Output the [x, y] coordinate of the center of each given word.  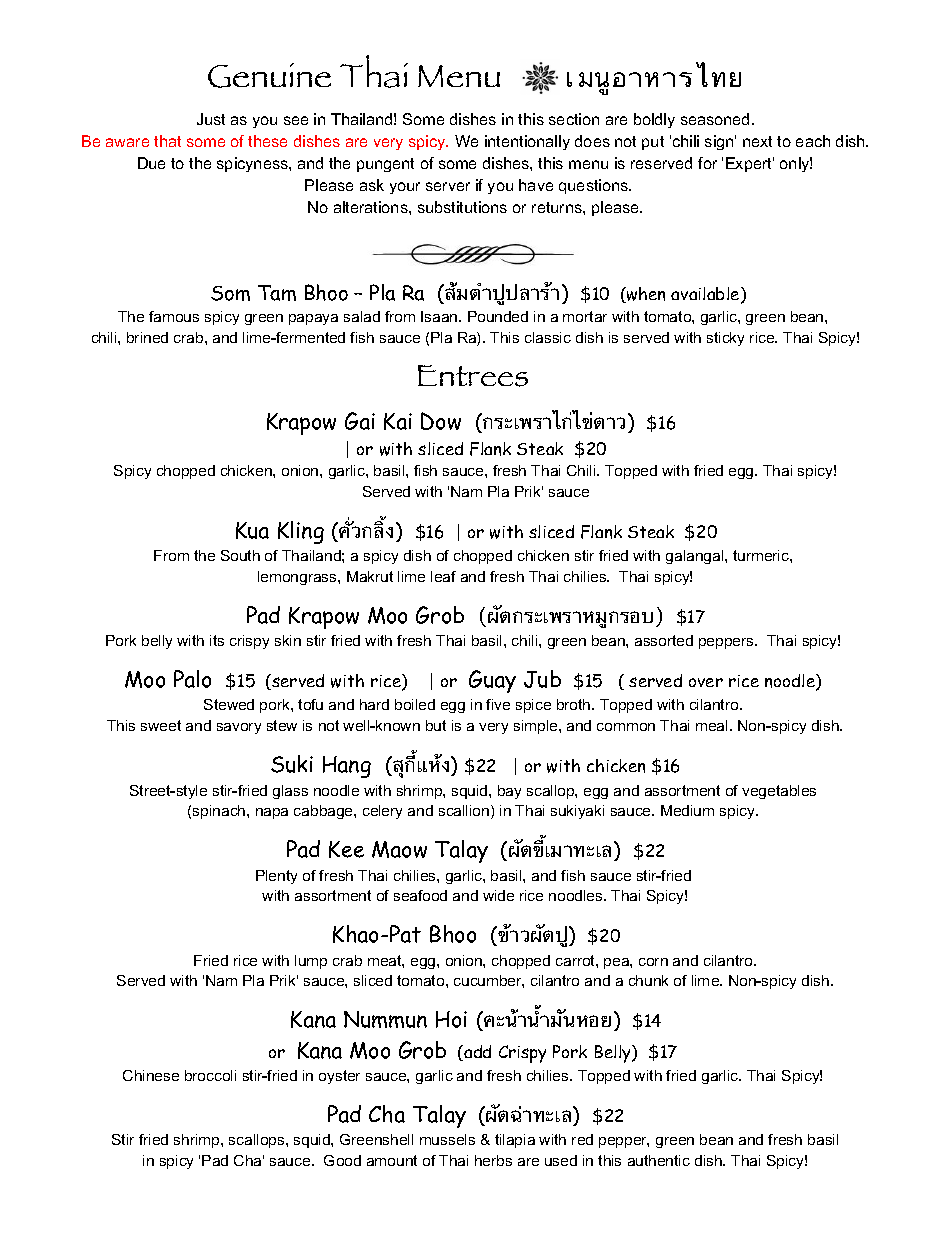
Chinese [151, 1075]
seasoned [715, 119]
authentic [659, 1160]
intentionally [527, 142]
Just [211, 119]
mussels [447, 1139]
